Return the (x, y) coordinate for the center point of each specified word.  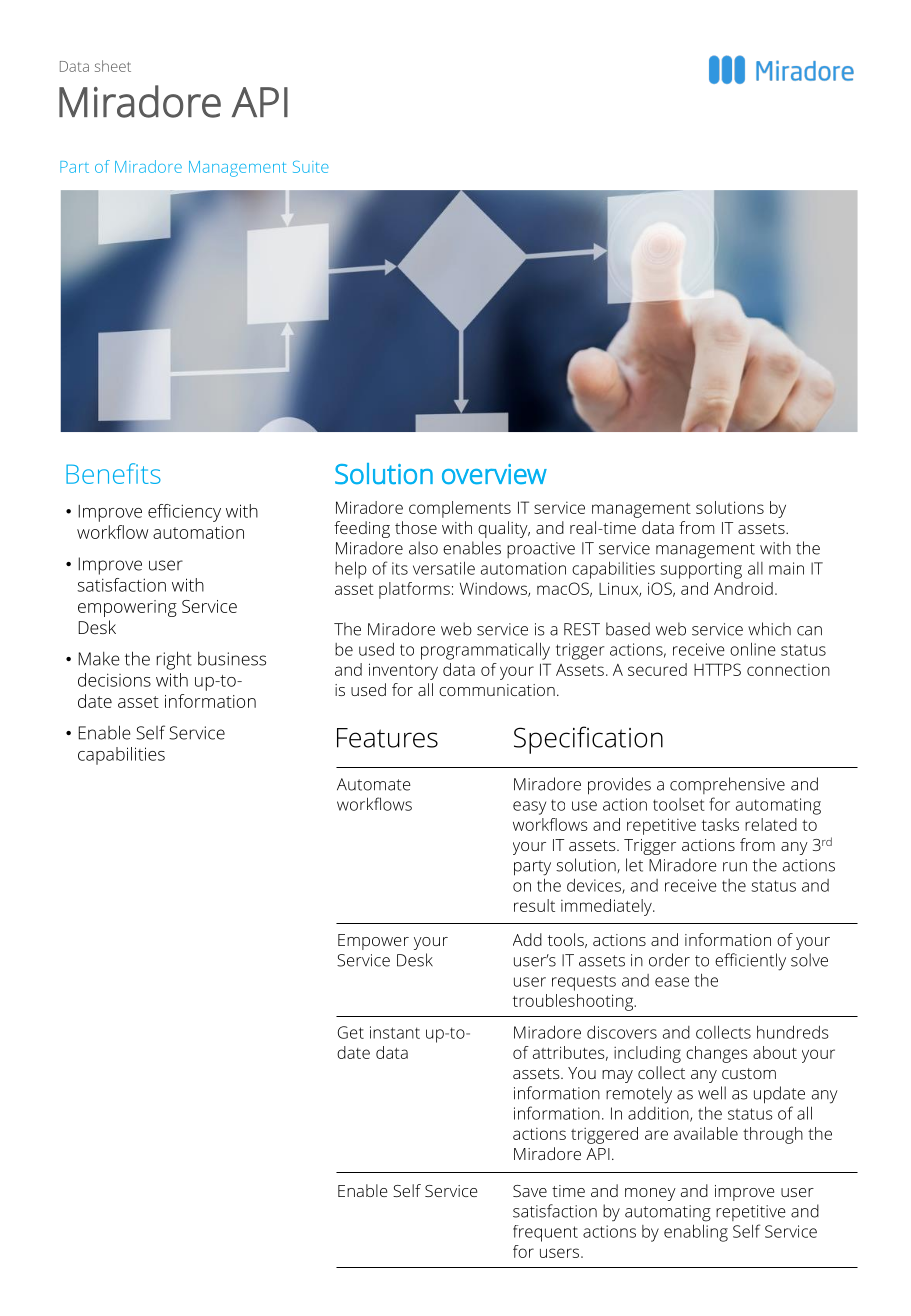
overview (494, 474)
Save (530, 1191)
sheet (113, 66)
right (174, 660)
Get (351, 1032)
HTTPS (717, 669)
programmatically (485, 651)
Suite (311, 167)
